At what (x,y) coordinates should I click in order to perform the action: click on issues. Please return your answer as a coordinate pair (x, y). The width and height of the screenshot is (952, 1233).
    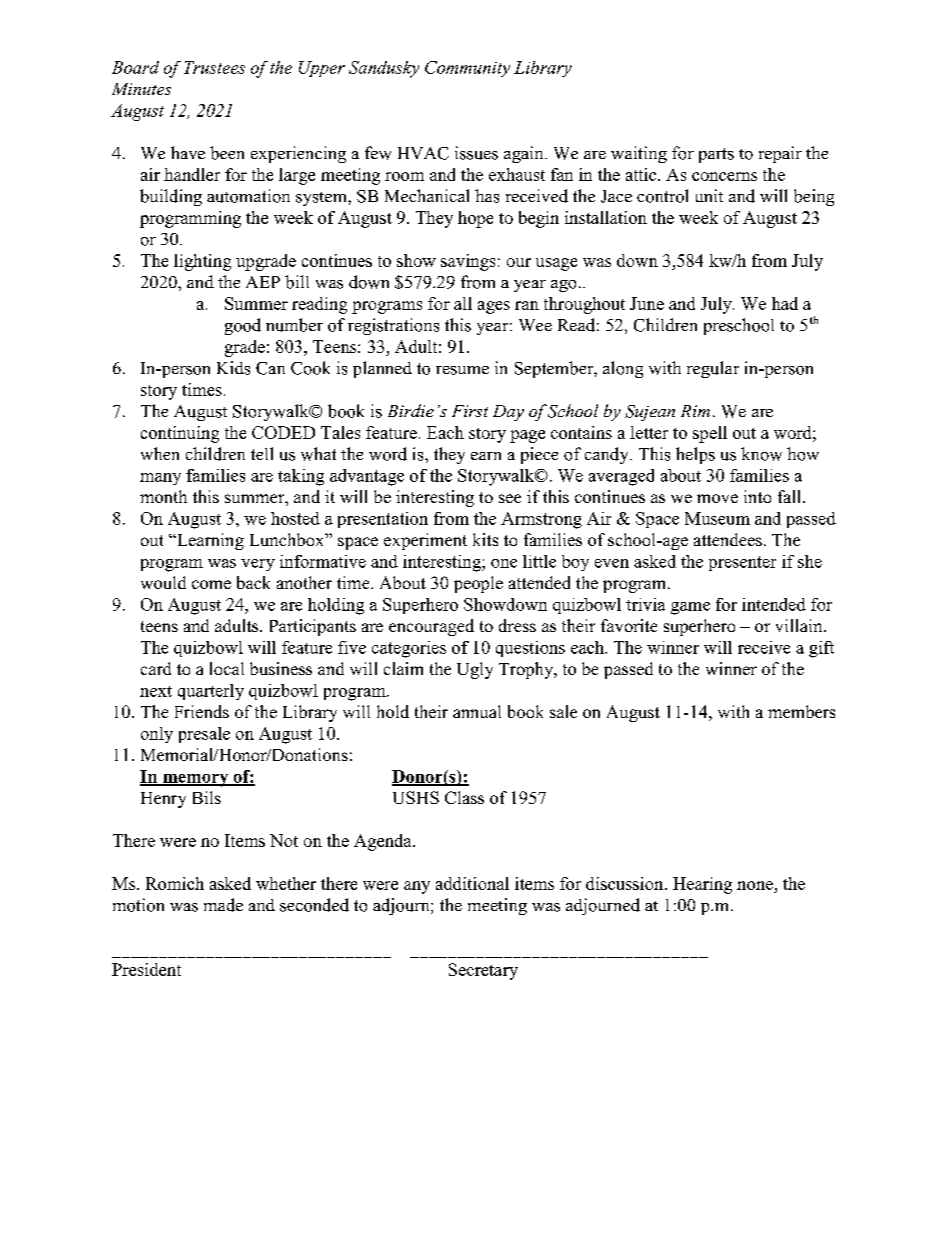
    Looking at the image, I should click on (476, 153).
